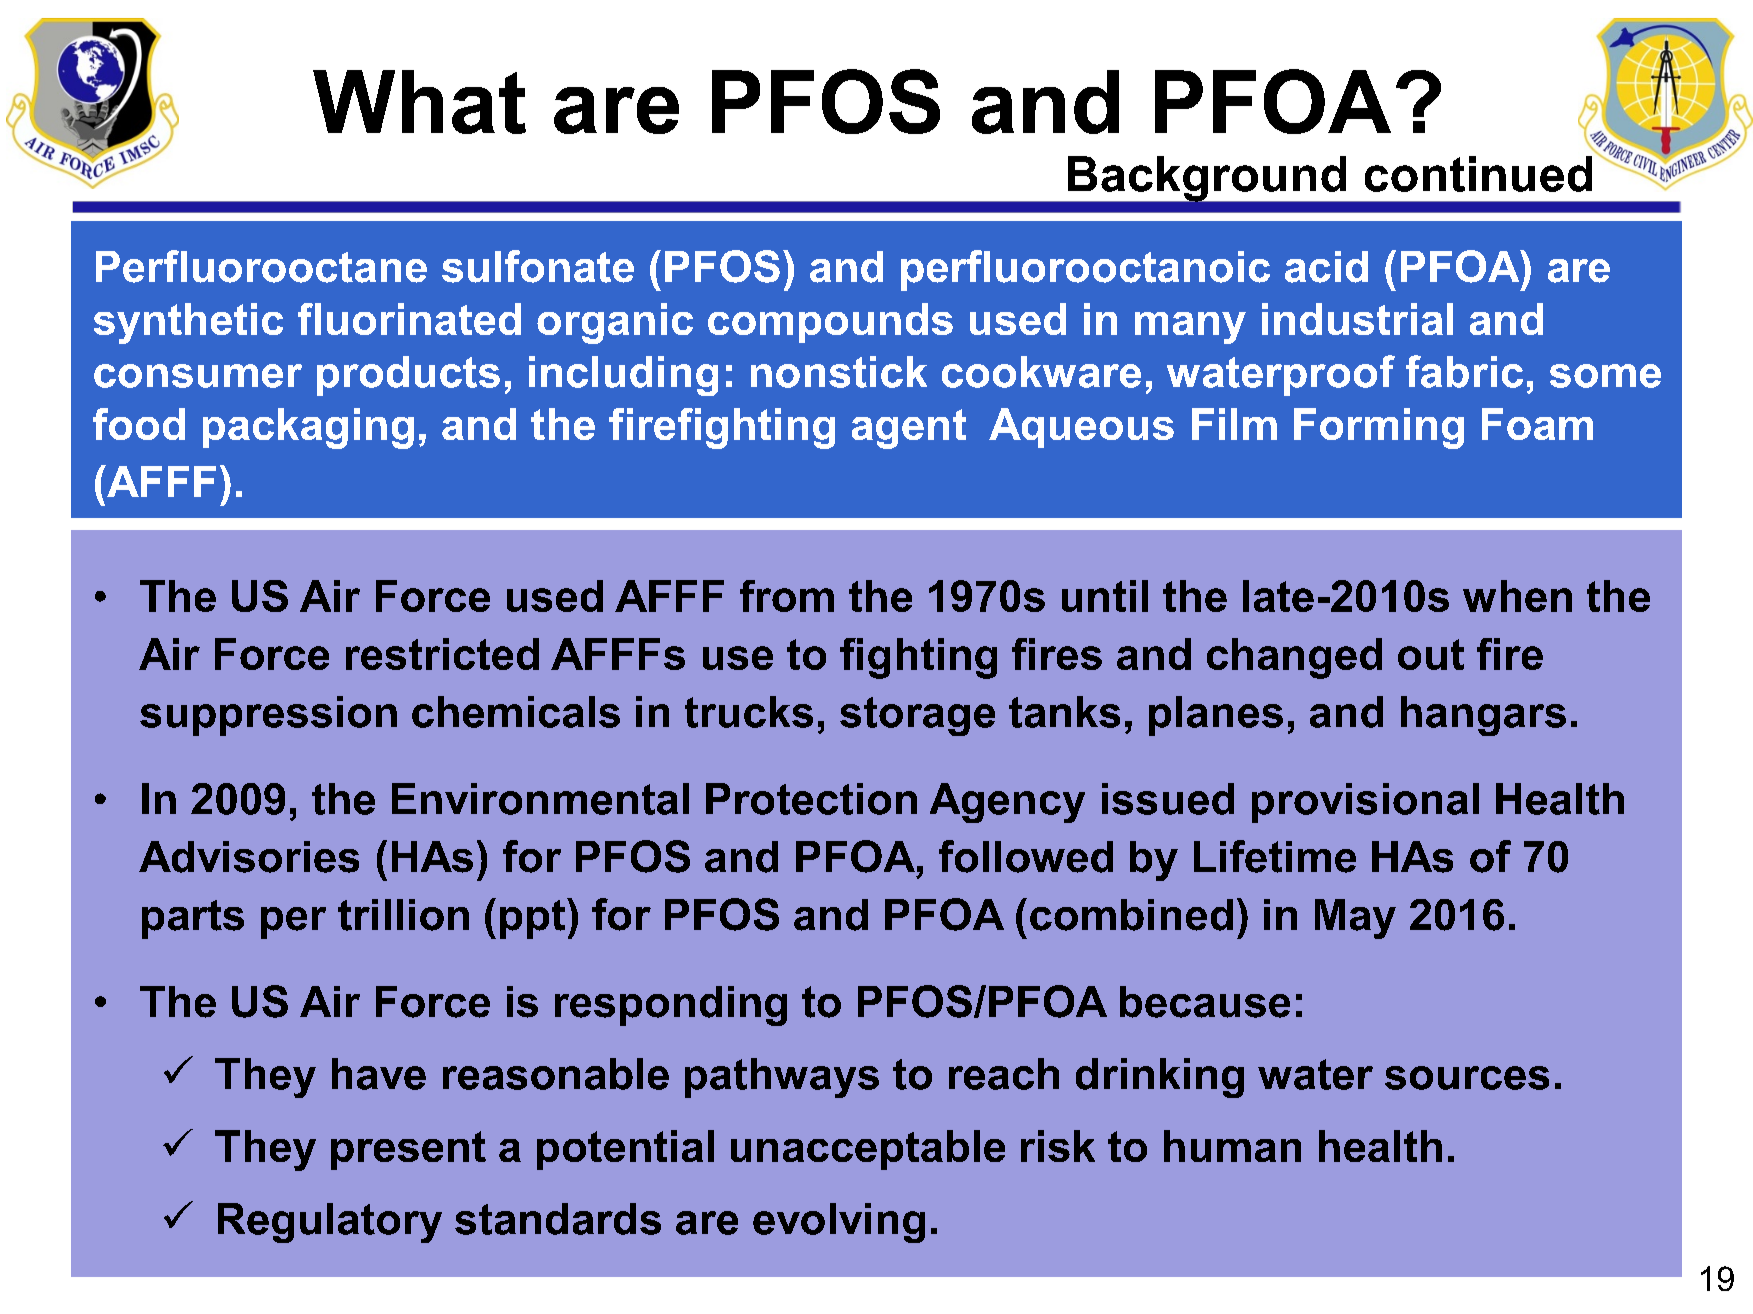 This page has width=1753, height=1314. I want to click on agent, so click(909, 429).
